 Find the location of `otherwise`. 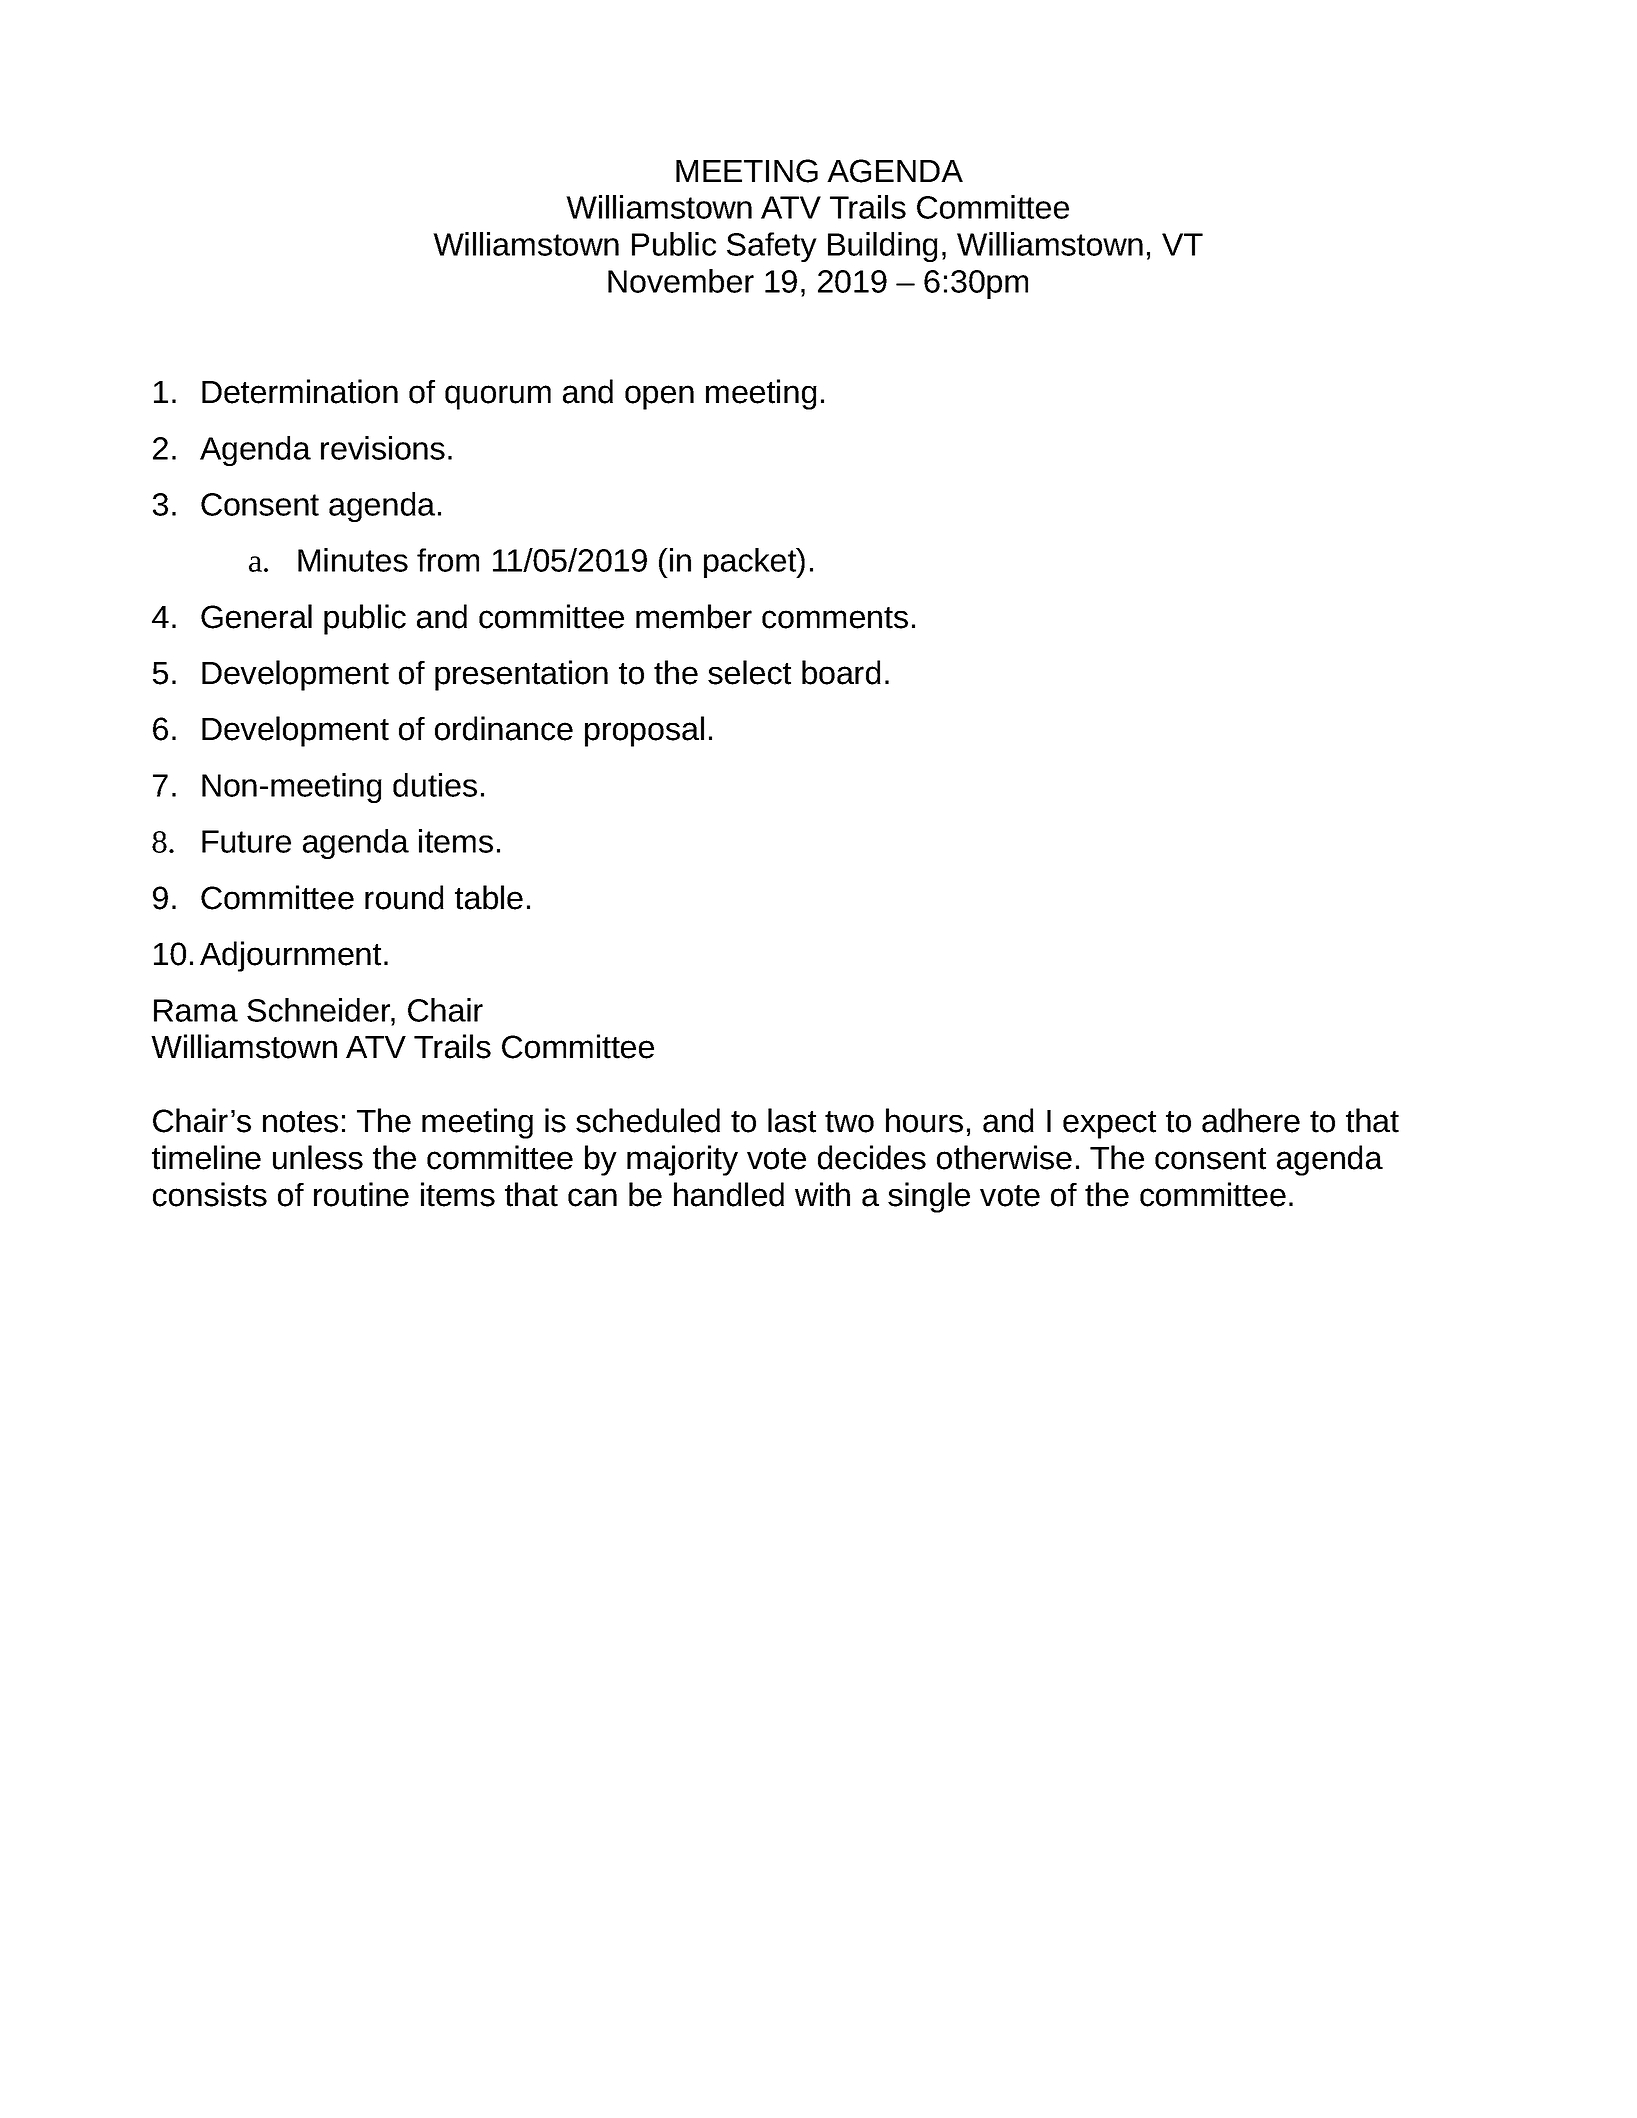

otherwise is located at coordinates (1004, 1157).
